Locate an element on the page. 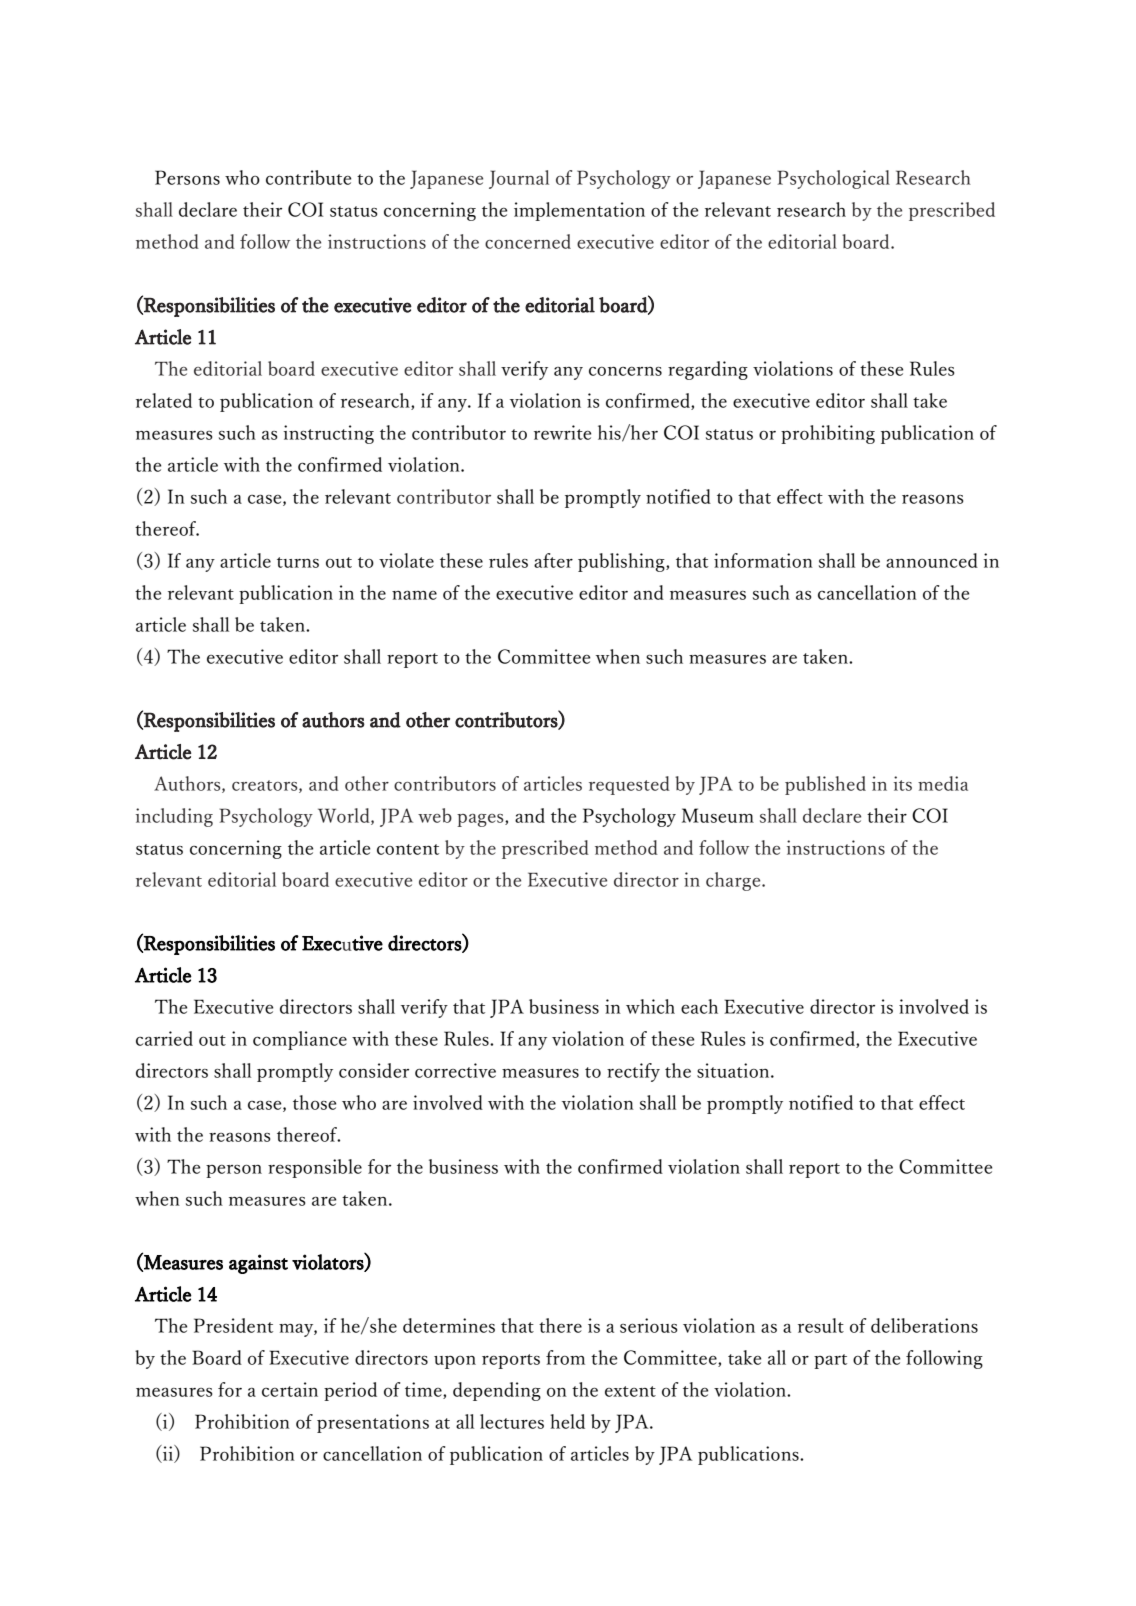 This document has width=1136, height=1606. implementation is located at coordinates (579, 211).
